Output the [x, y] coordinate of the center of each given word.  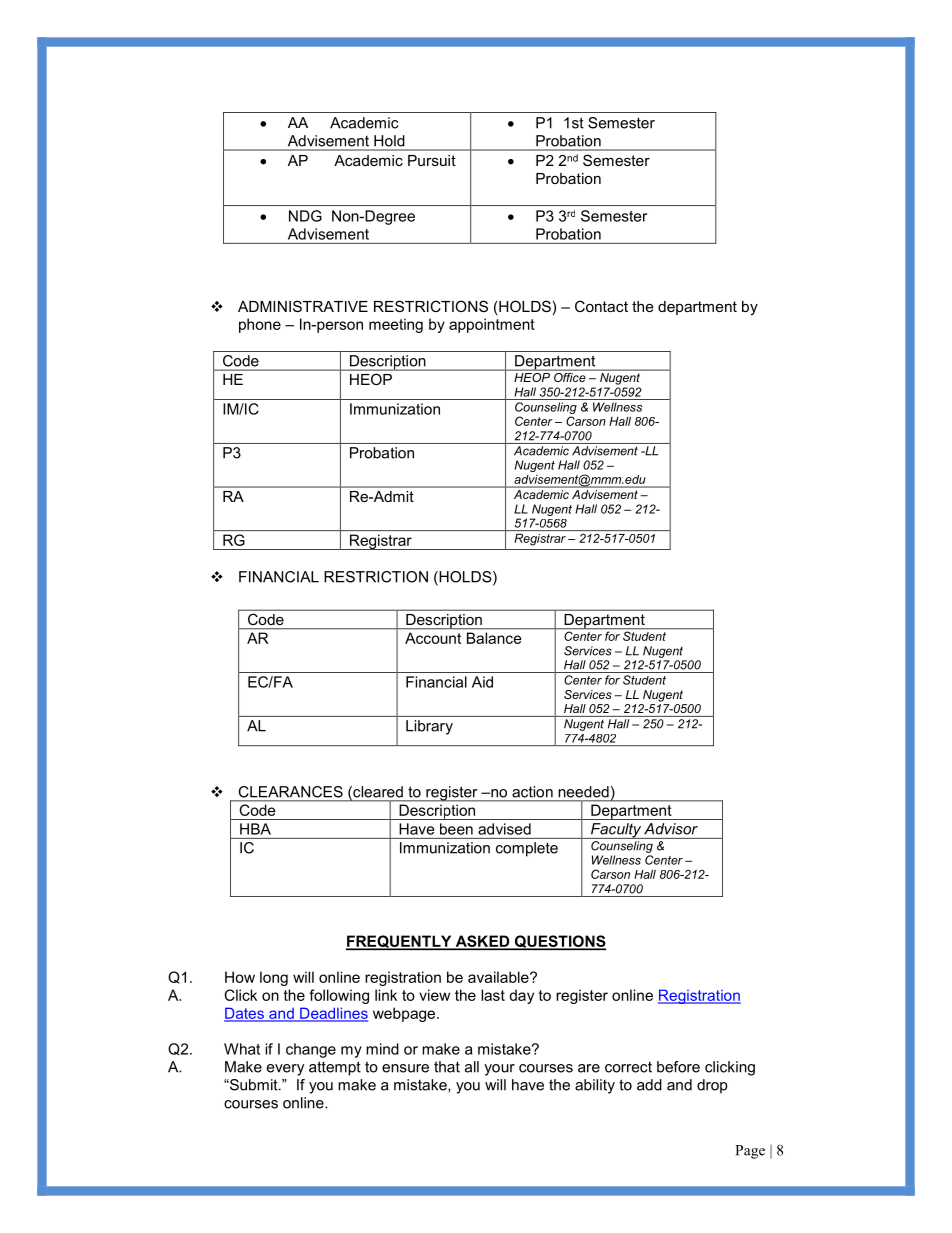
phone [260, 325]
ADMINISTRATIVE [303, 306]
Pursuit [432, 160]
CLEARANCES [291, 792]
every [285, 1070]
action [532, 792]
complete [527, 849]
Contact [601, 306]
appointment [492, 325]
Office [570, 376]
